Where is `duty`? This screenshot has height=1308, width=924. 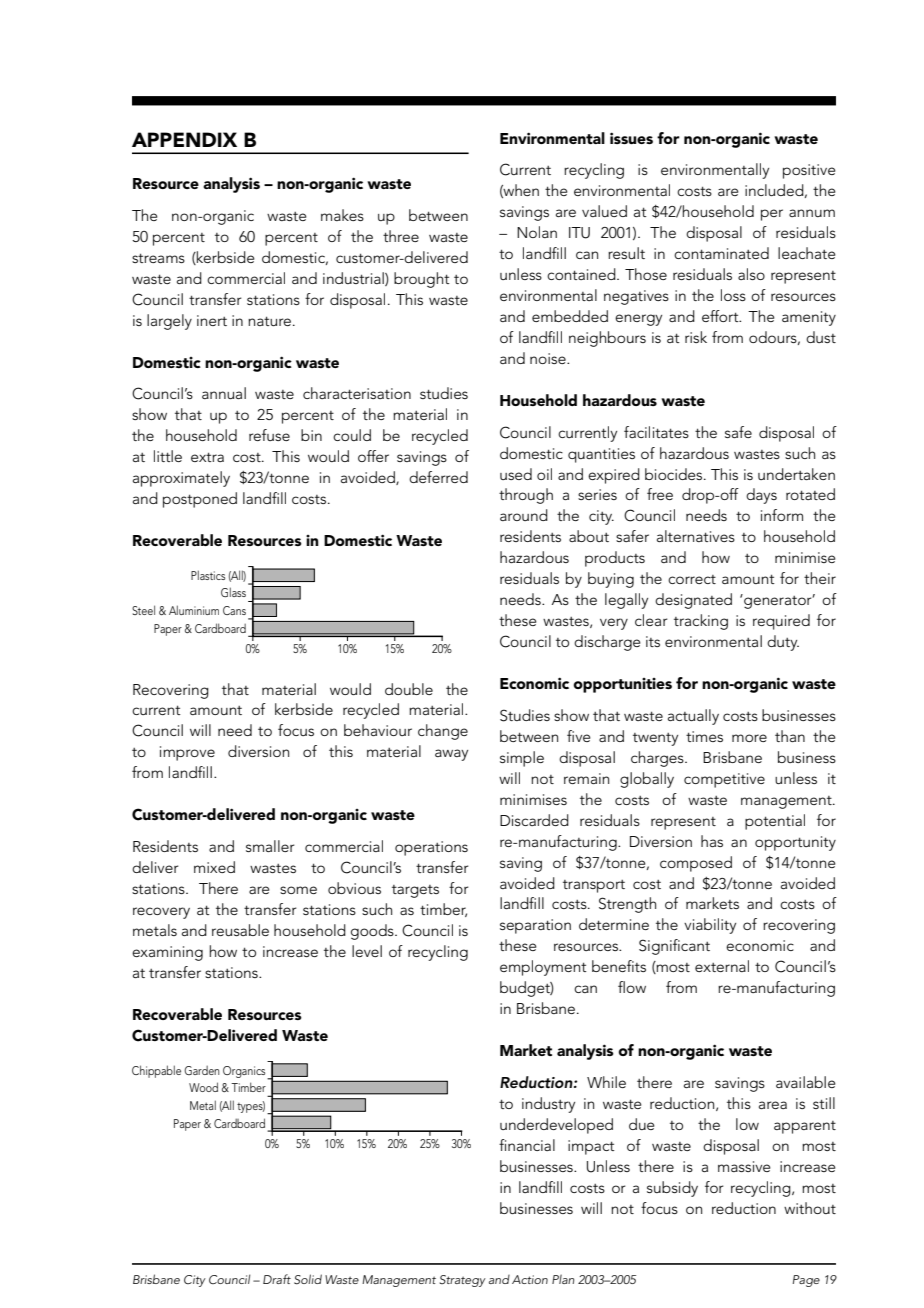 duty is located at coordinates (783, 643).
